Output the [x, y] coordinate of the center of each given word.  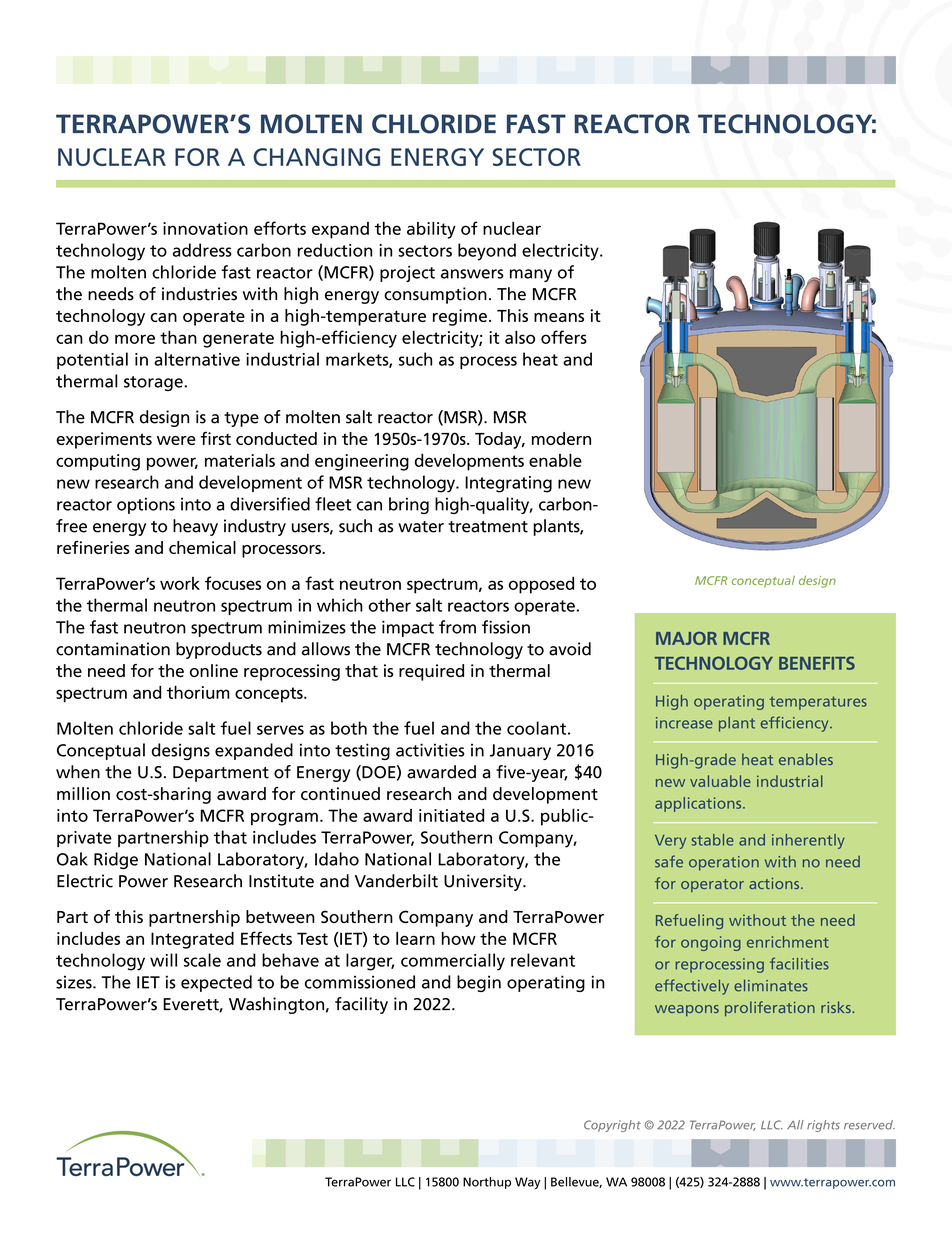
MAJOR [686, 638]
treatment [488, 527]
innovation [205, 228]
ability [431, 230]
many [531, 275]
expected [216, 983]
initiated [451, 815]
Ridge [116, 860]
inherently [808, 841]
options [146, 505]
